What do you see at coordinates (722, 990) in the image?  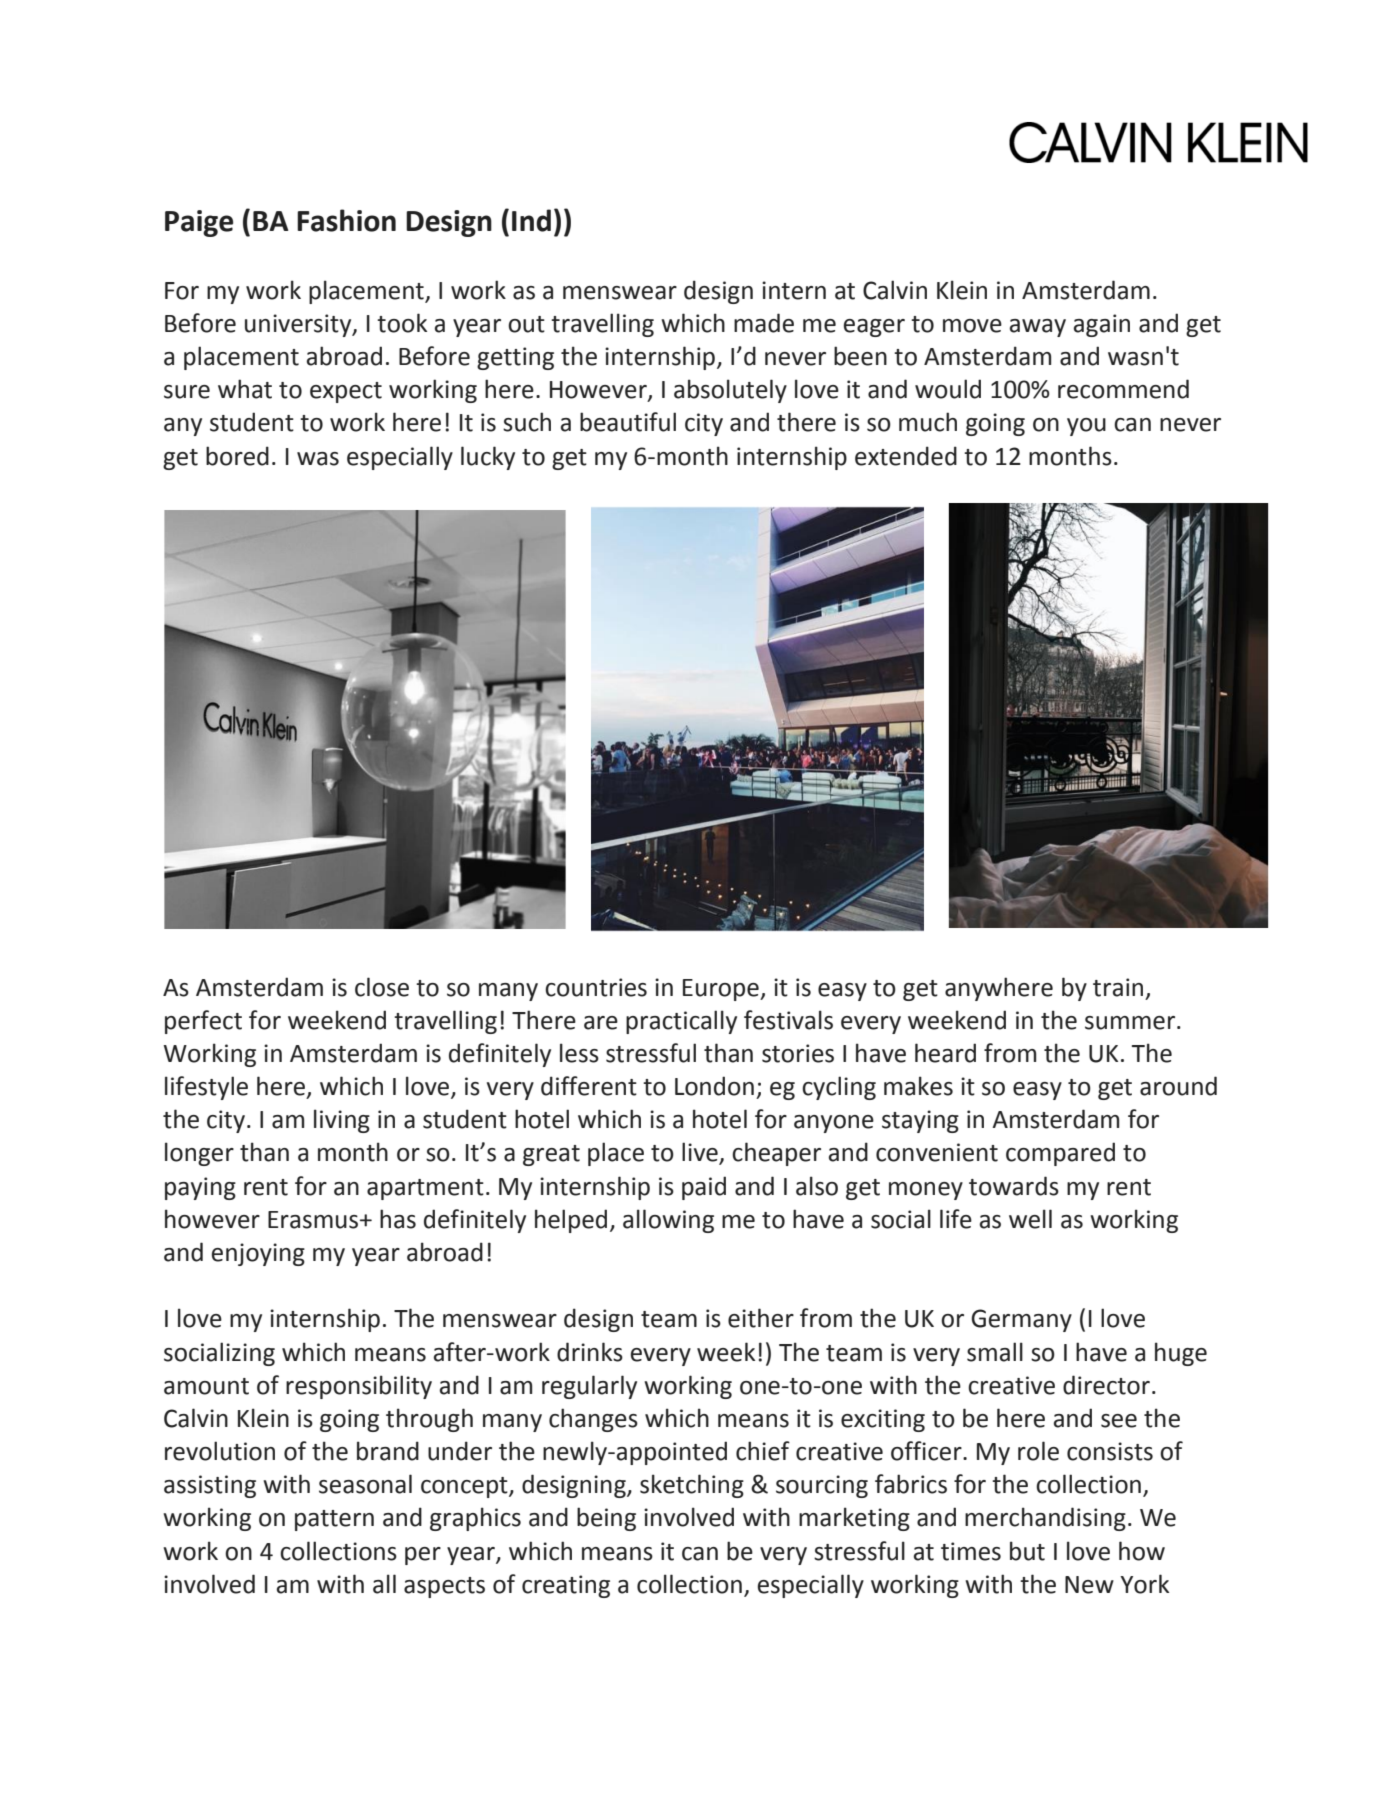 I see `Europe` at bounding box center [722, 990].
